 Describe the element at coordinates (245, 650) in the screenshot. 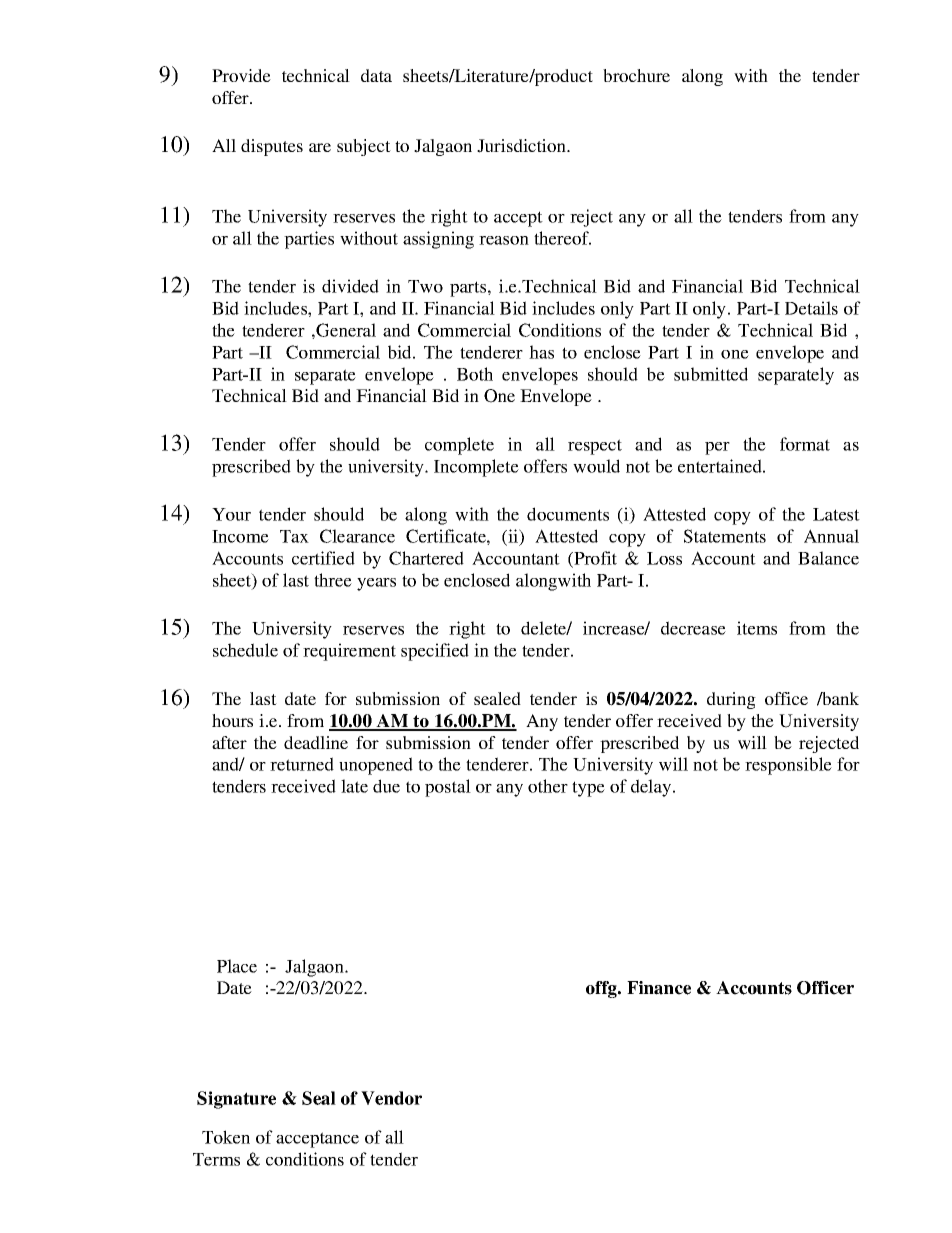

I see `schedule` at that location.
